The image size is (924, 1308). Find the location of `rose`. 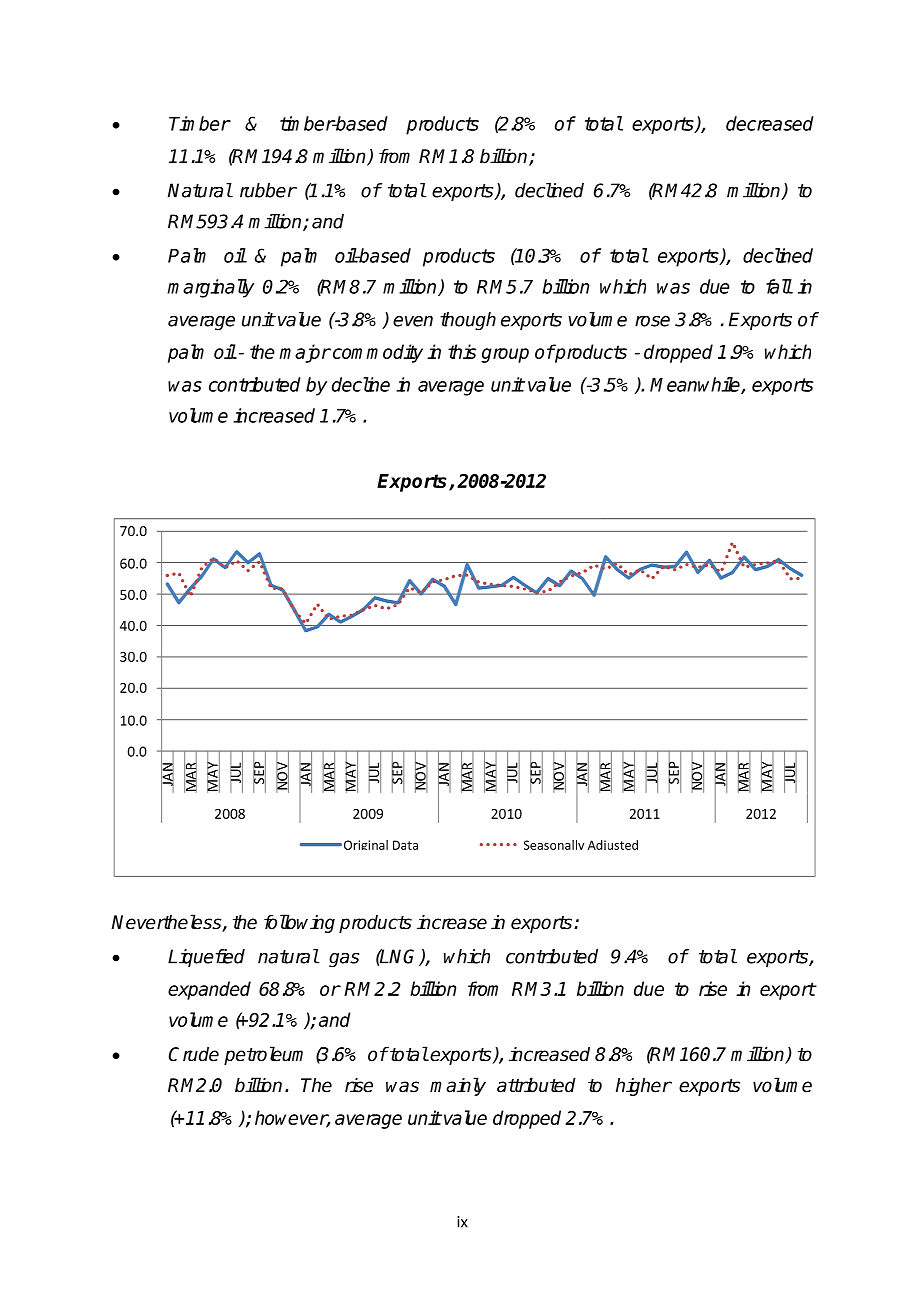

rose is located at coordinates (652, 321).
